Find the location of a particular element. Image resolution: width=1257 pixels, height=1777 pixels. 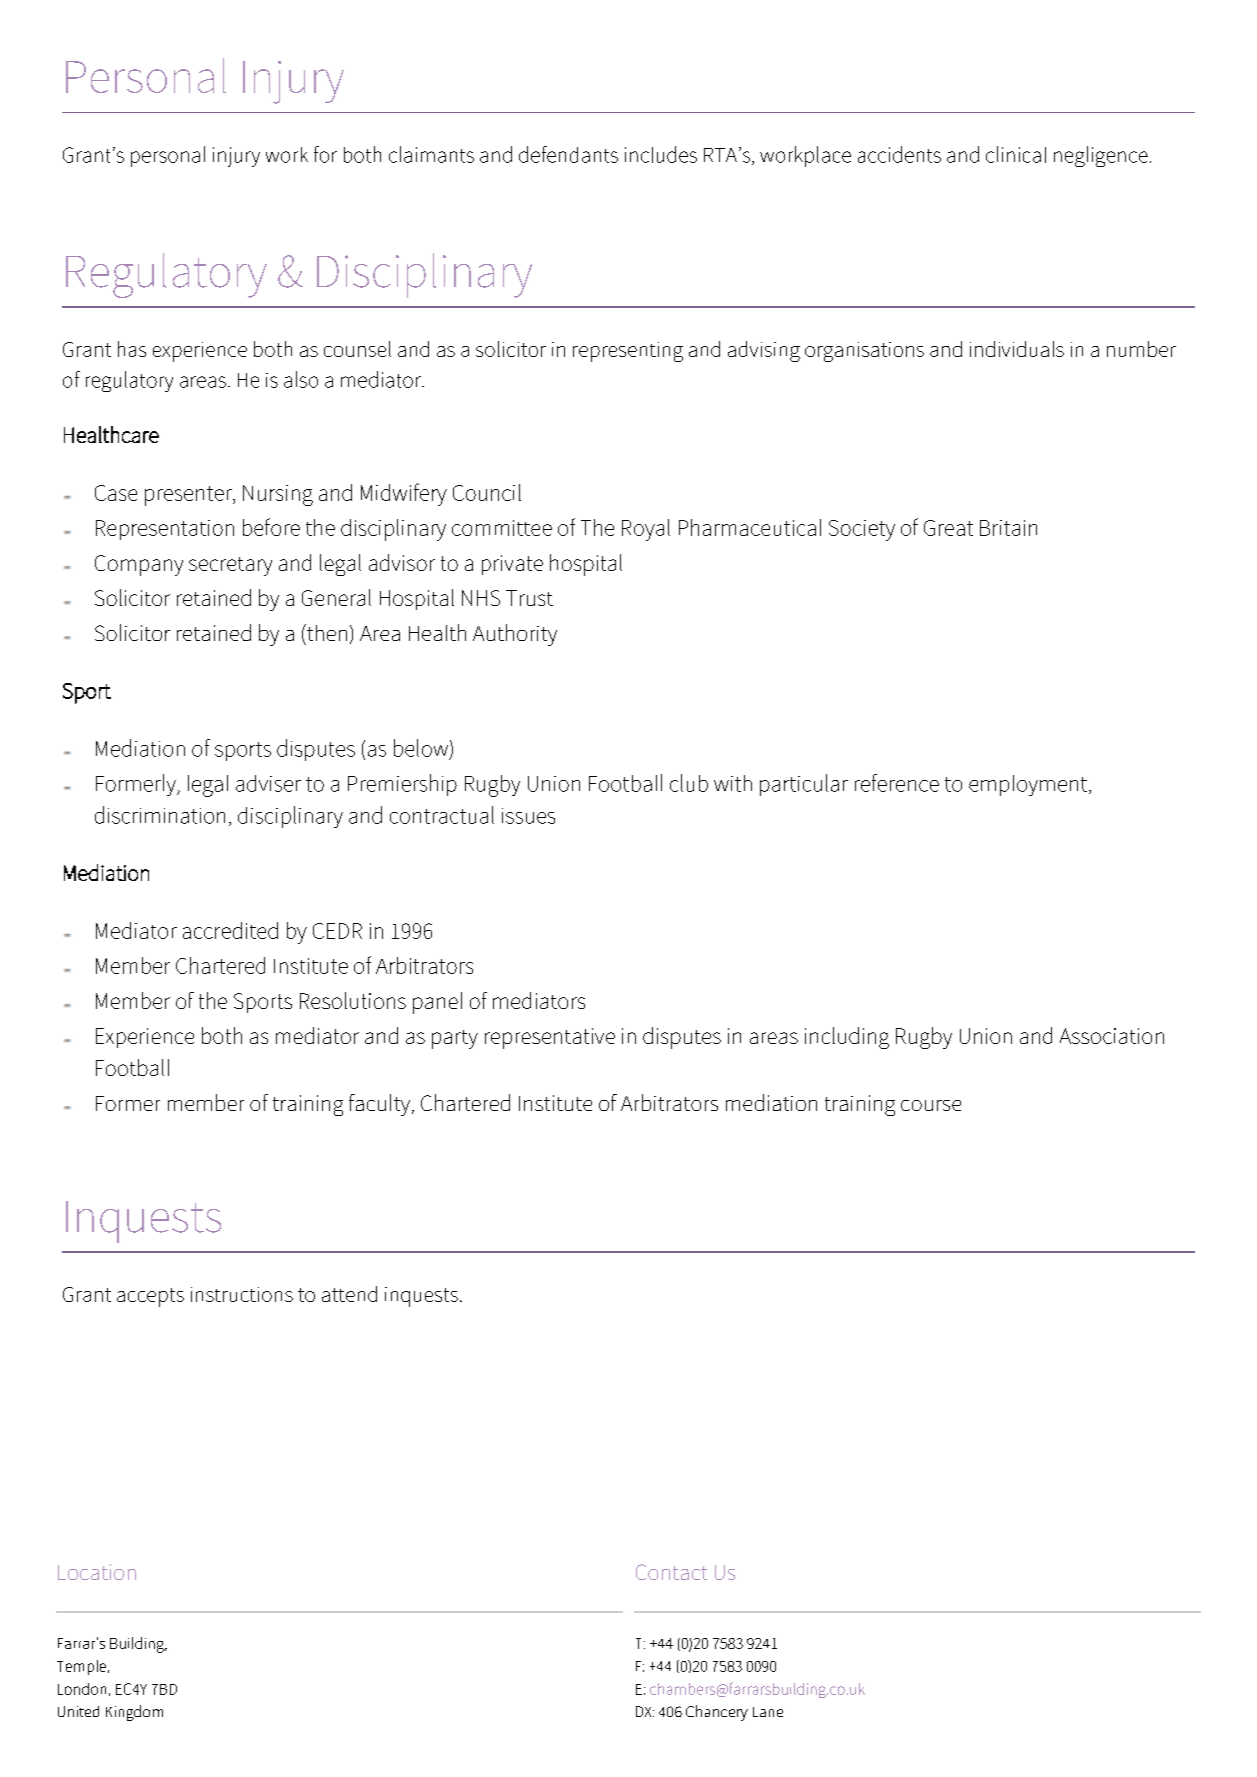

Authority is located at coordinates (515, 635).
